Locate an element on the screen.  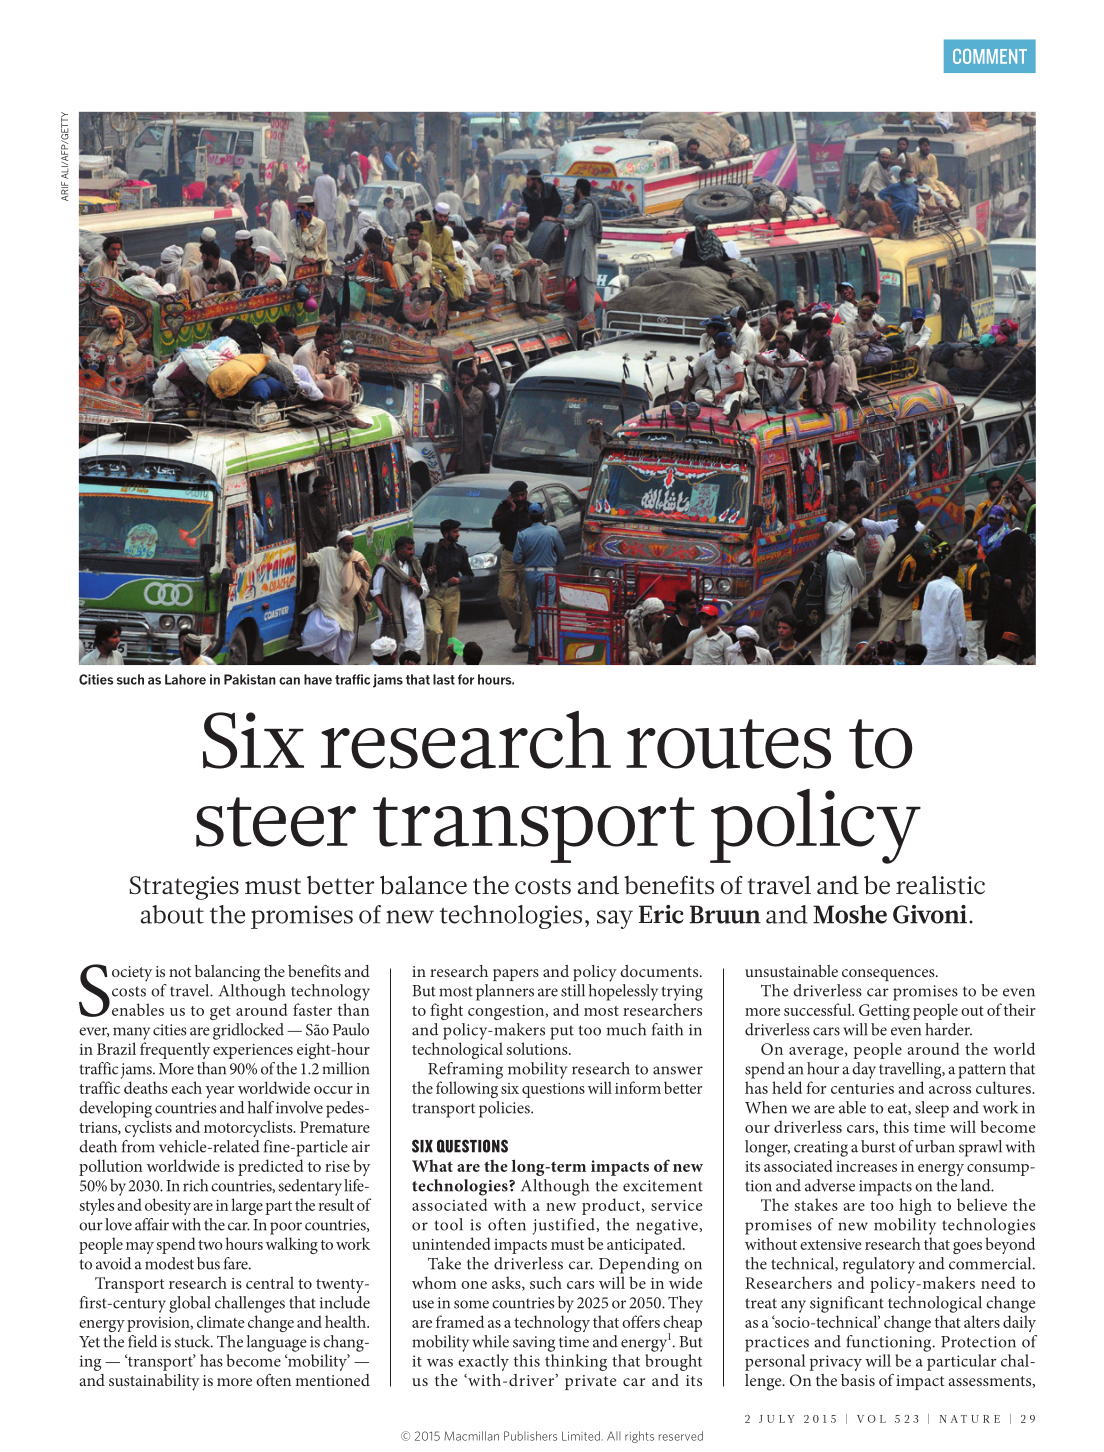
sustainability is located at coordinates (154, 1382).
